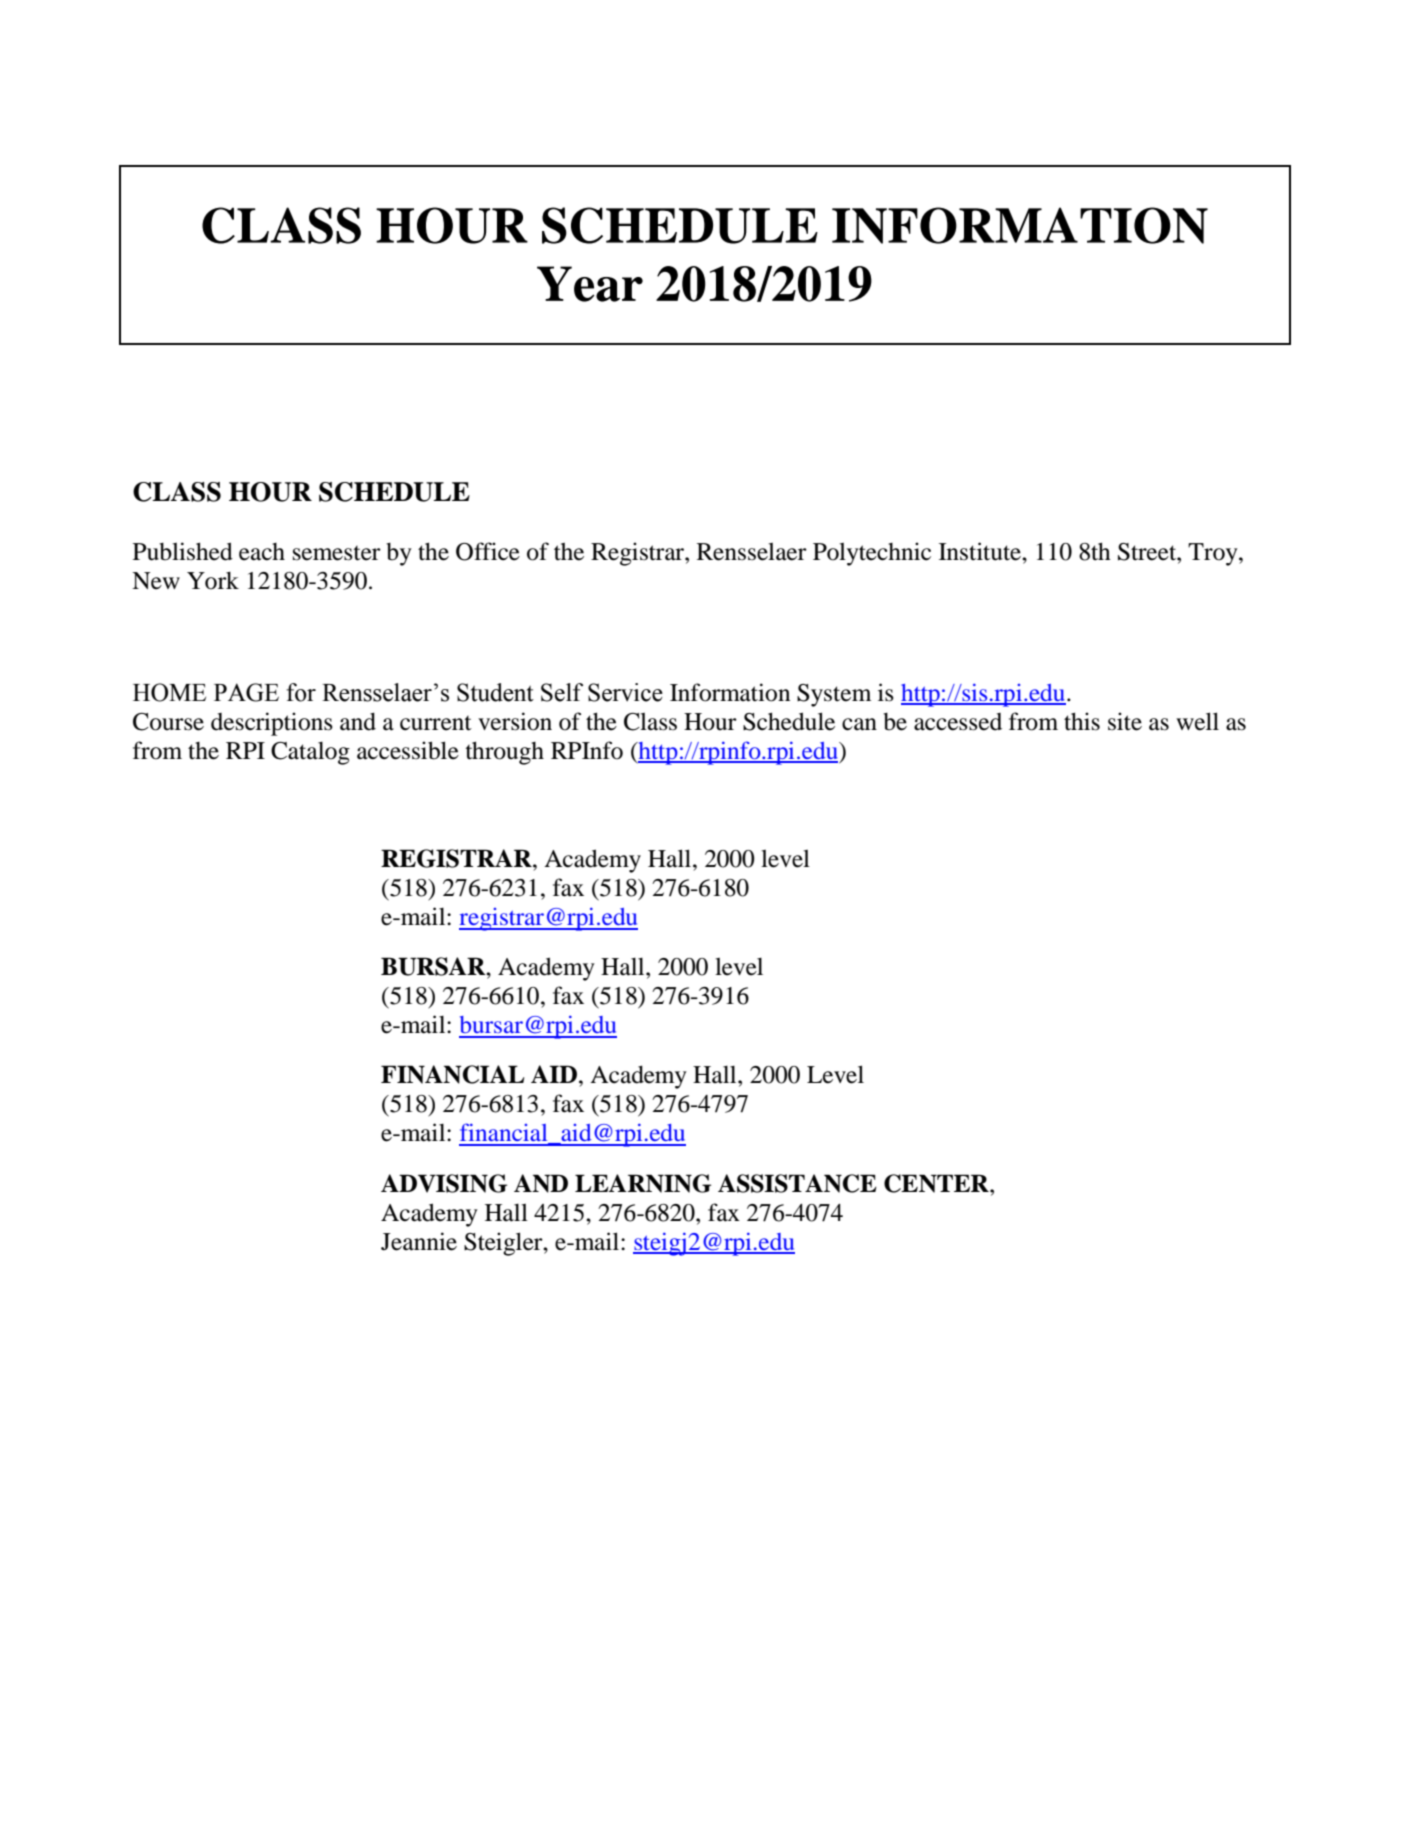 This document has height=1823, width=1409. I want to click on Catalog, so click(310, 753).
